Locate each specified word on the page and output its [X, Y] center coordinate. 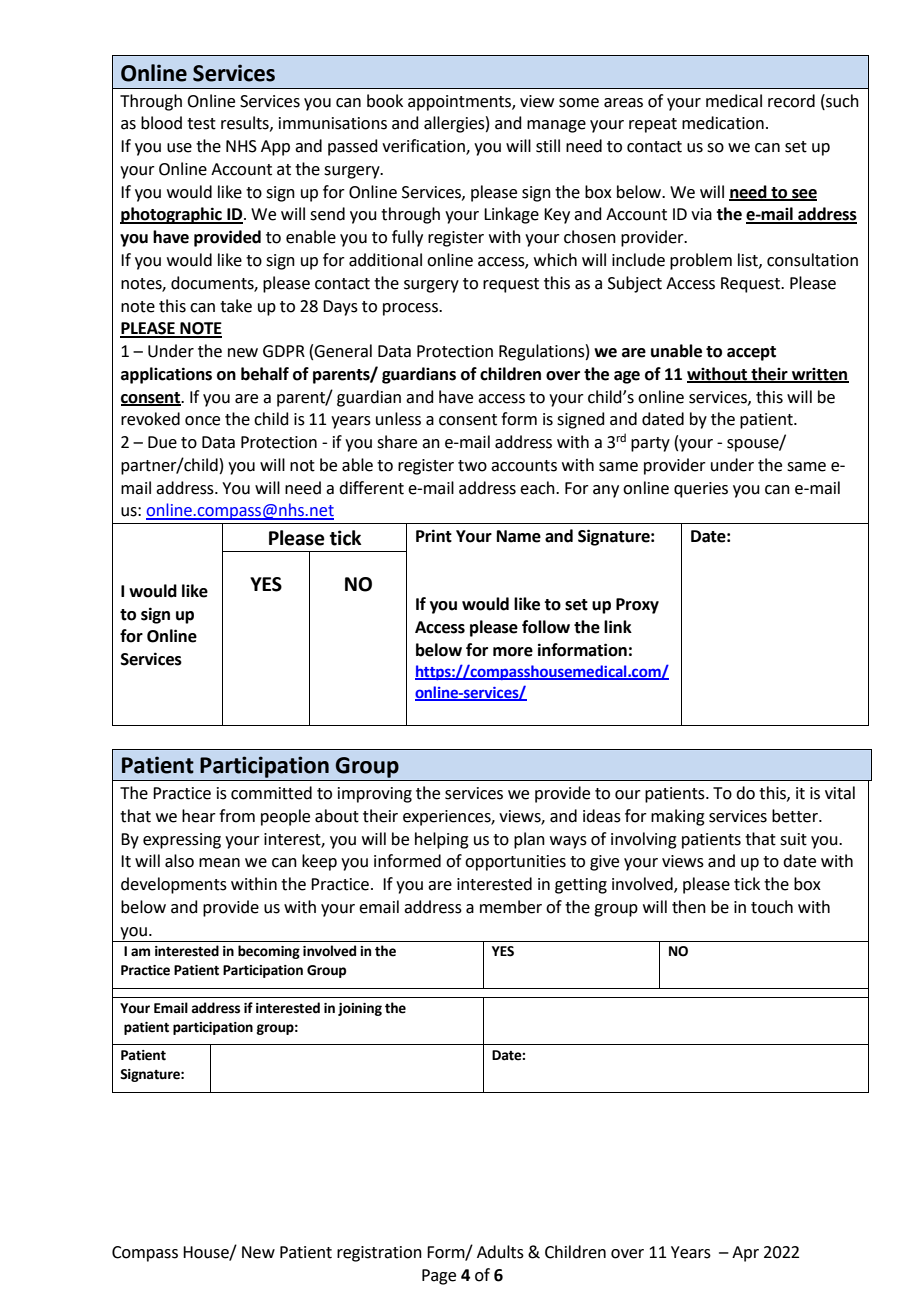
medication [723, 123]
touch [772, 907]
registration [379, 1254]
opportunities [515, 863]
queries [701, 490]
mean [219, 863]
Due [162, 442]
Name [519, 536]
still [548, 146]
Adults [500, 1252]
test [201, 124]
